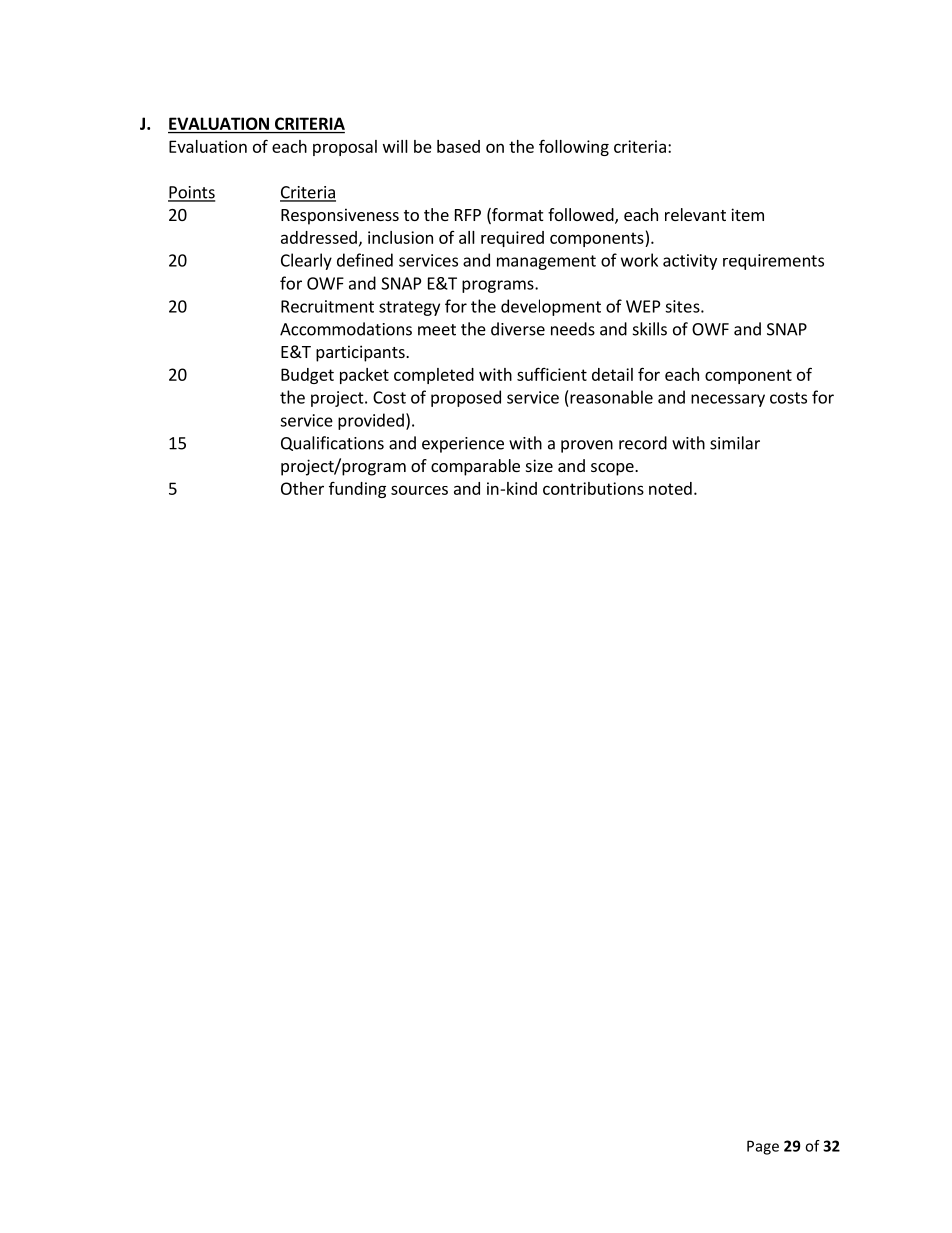 This screenshot has height=1233, width=952. I want to click on Points, so click(191, 193).
